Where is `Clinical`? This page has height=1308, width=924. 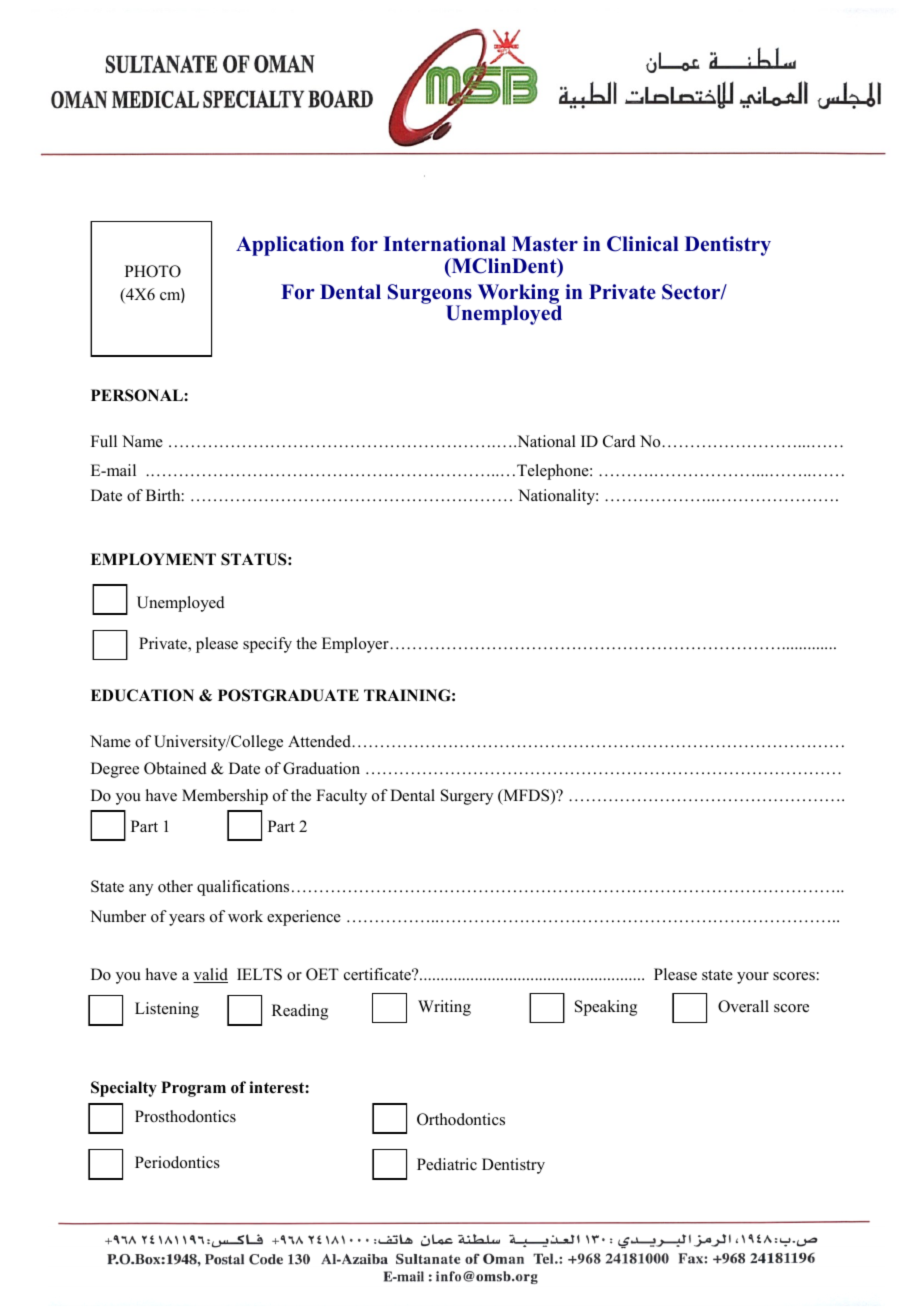 Clinical is located at coordinates (643, 244).
